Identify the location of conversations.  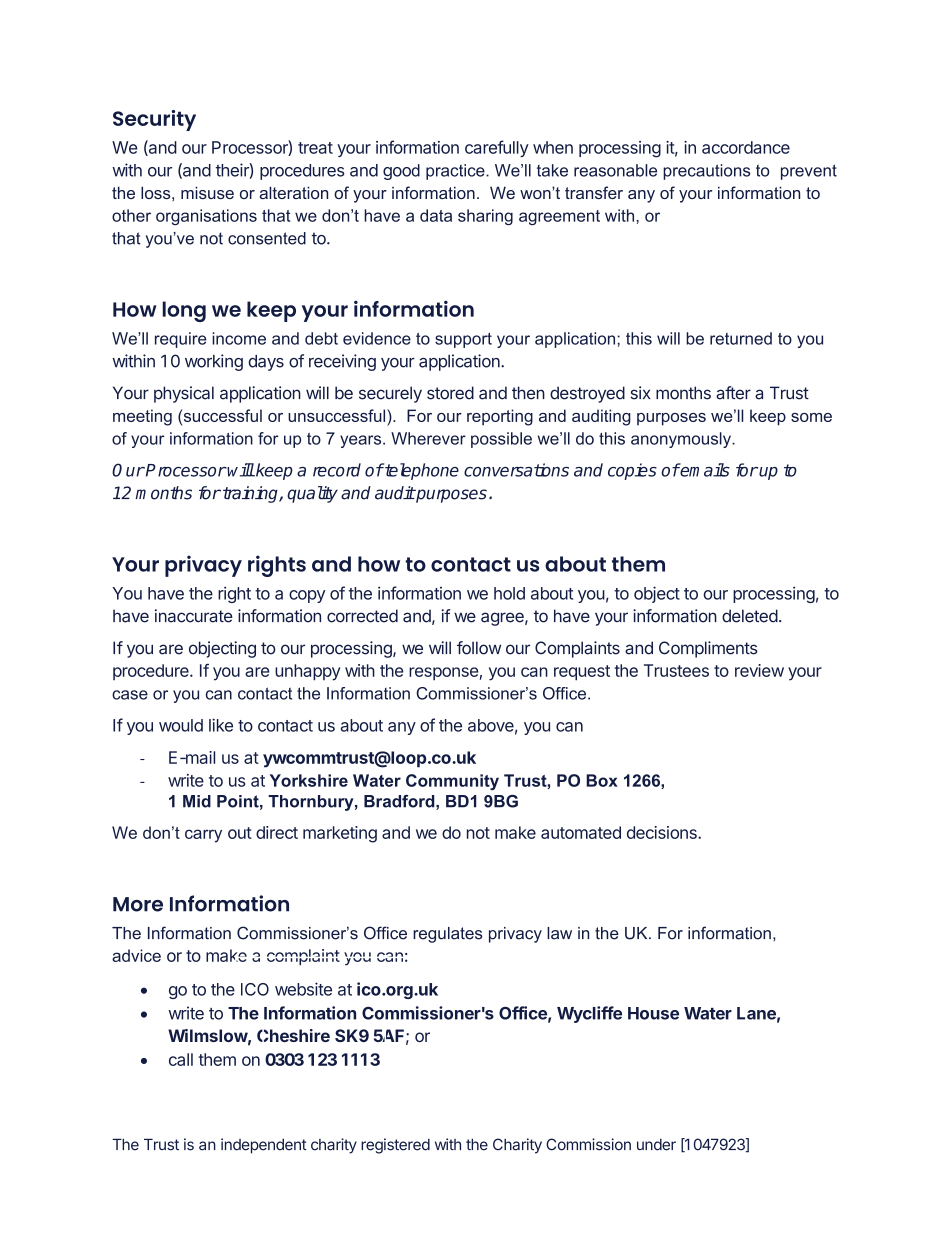
(516, 470).
